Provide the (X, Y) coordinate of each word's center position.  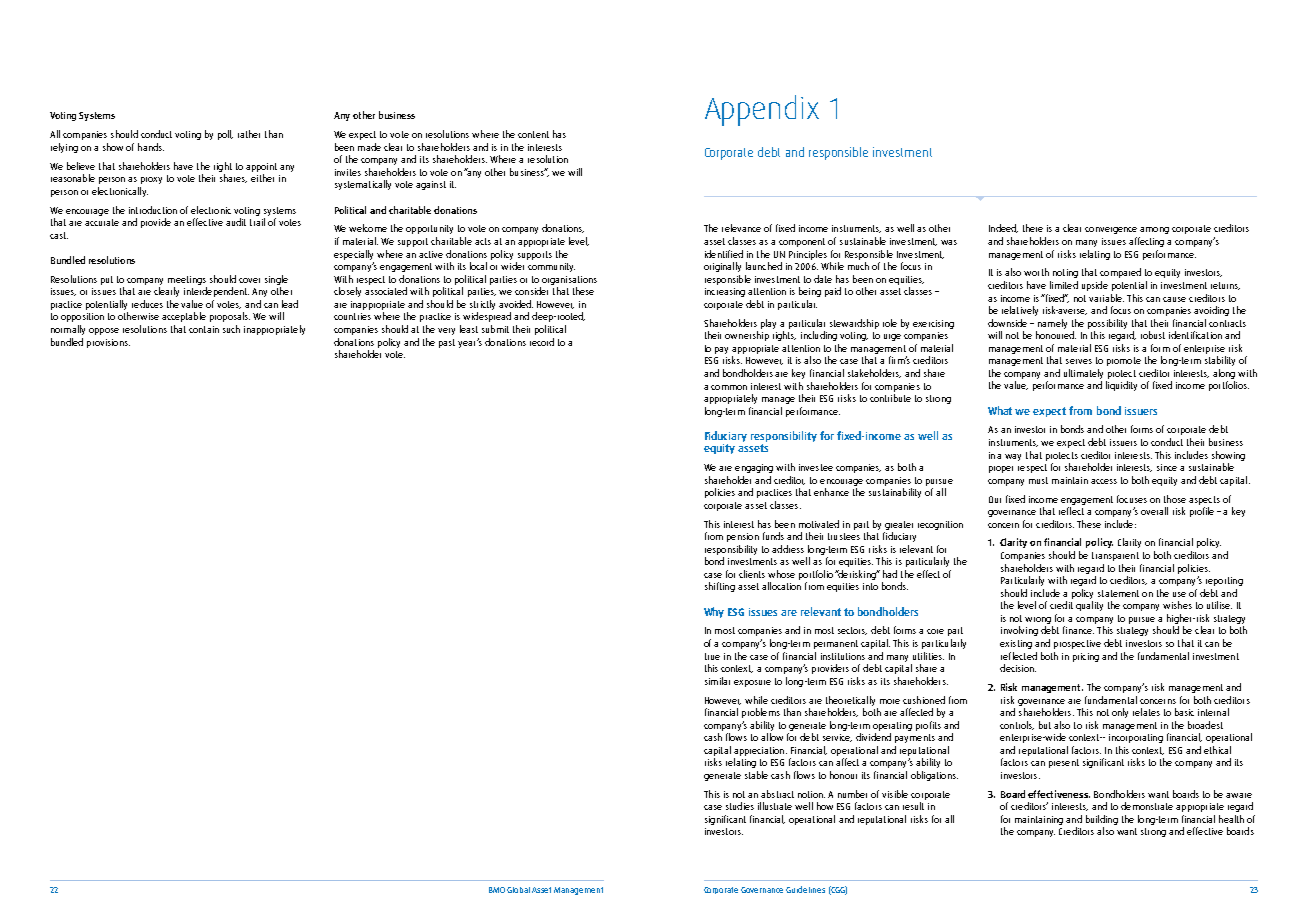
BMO (497, 890)
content (533, 134)
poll (225, 135)
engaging (754, 468)
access (1104, 481)
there (1033, 228)
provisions (108, 343)
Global (518, 890)
